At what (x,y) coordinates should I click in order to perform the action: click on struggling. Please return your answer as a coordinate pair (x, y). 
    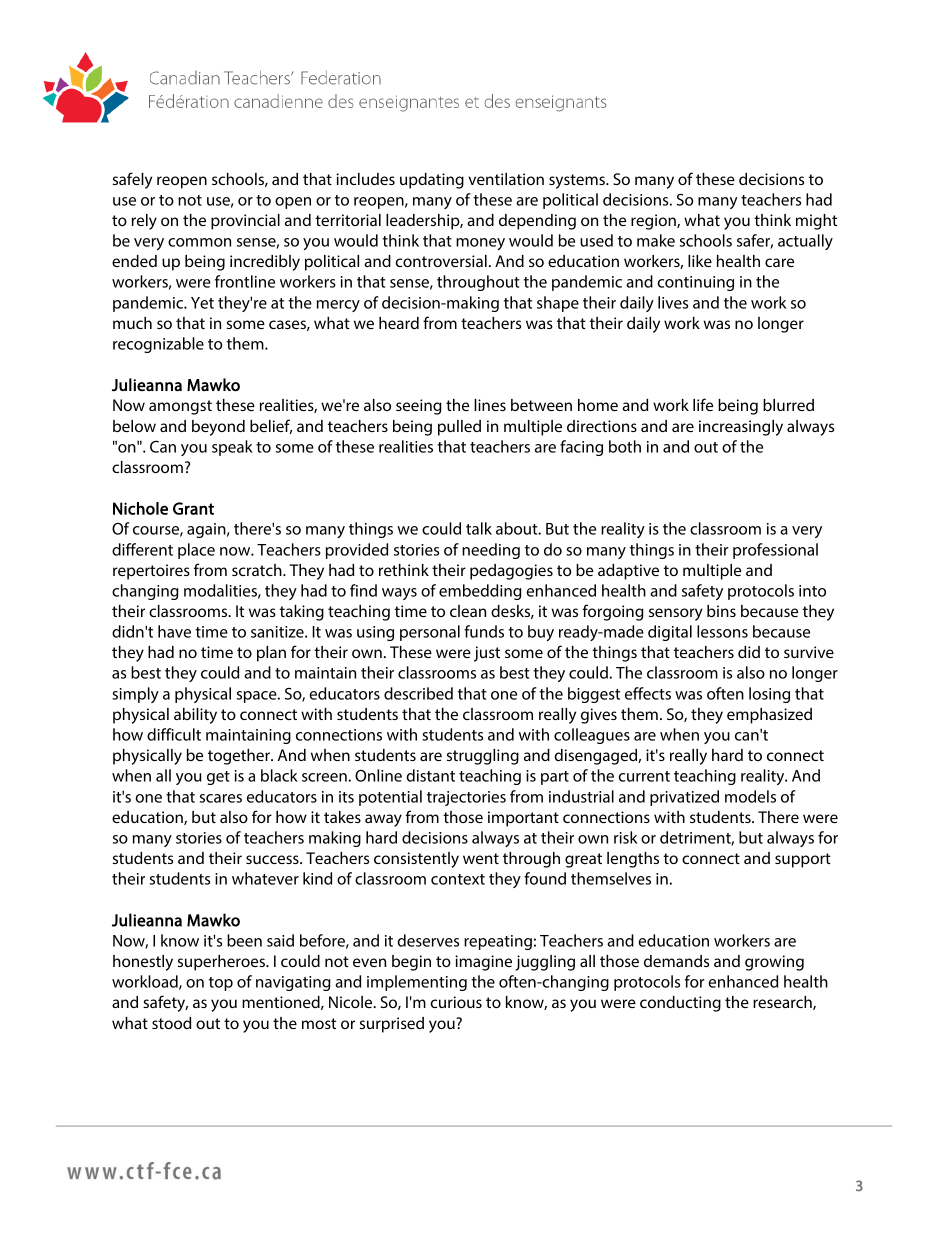
    Looking at the image, I should click on (483, 757).
